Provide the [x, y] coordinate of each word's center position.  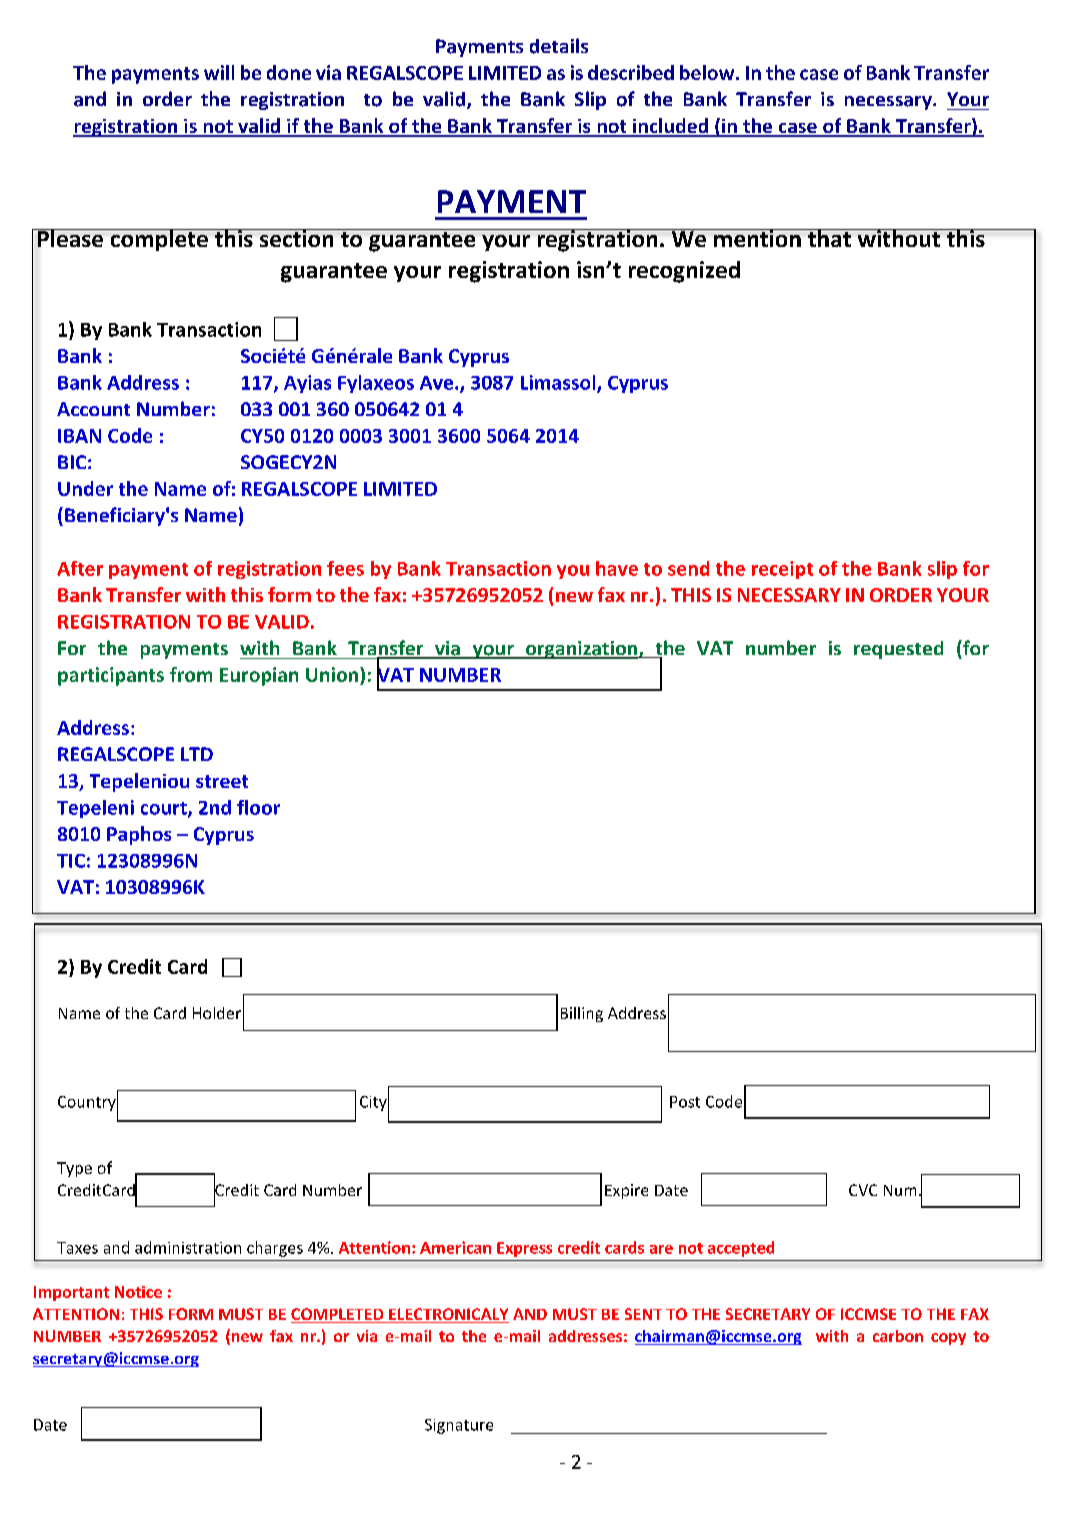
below [708, 72]
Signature [459, 1426]
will [219, 72]
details [559, 46]
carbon [898, 1336]
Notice [138, 1292]
